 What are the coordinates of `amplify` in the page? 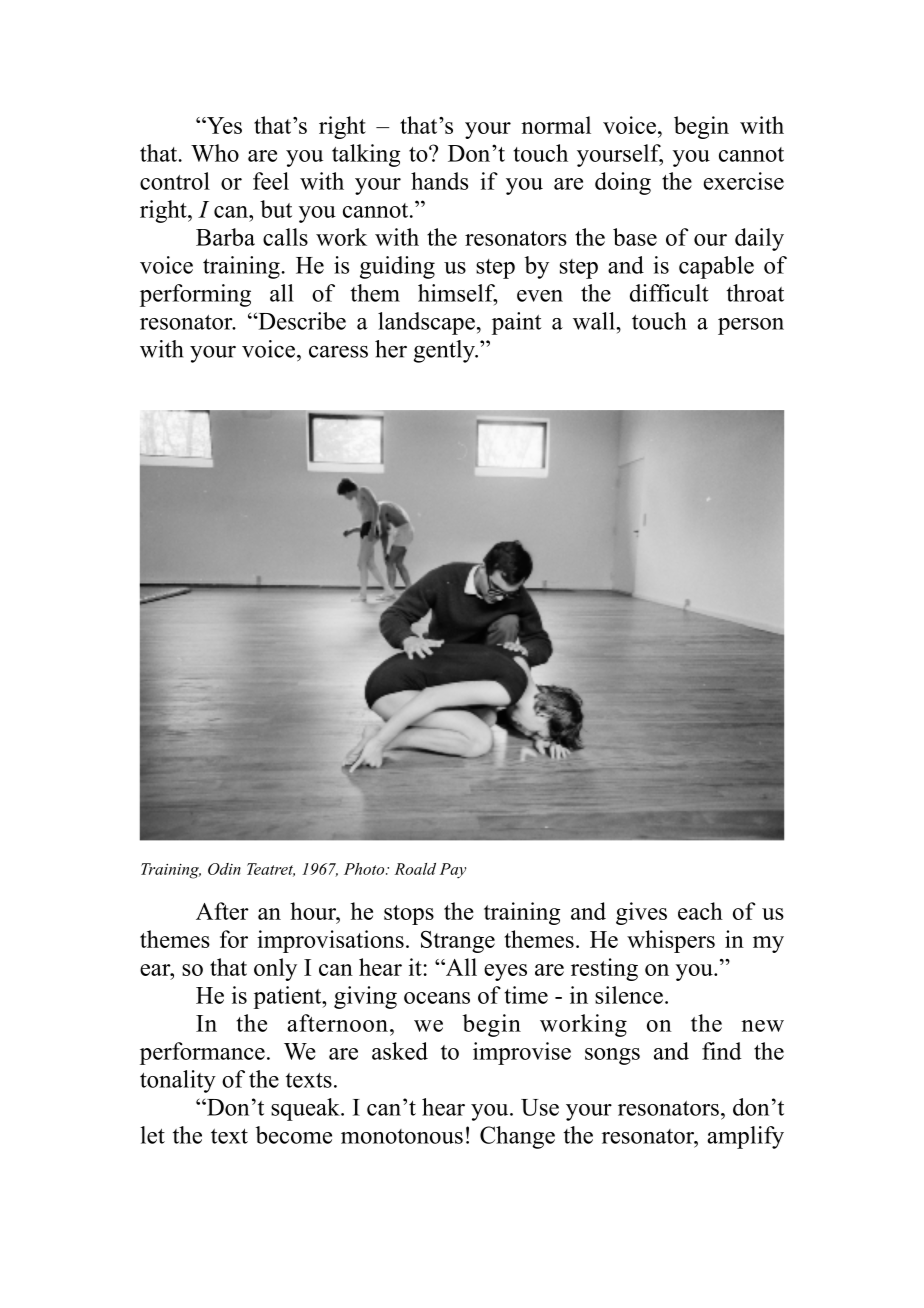 It's located at (745, 1137).
